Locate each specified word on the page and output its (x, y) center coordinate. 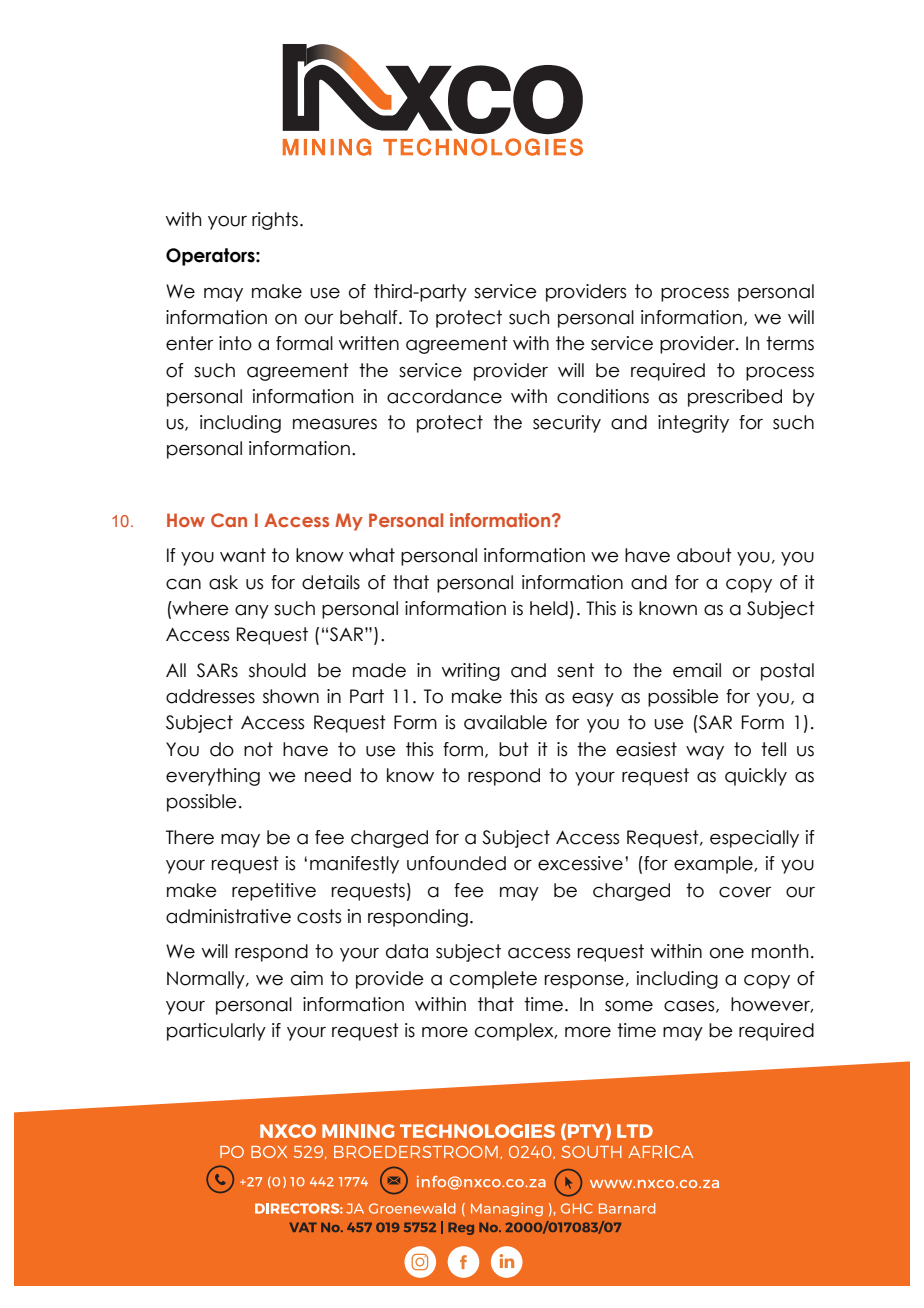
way (705, 753)
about (704, 555)
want (243, 555)
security (567, 424)
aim (307, 978)
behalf (370, 317)
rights (275, 221)
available (505, 722)
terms (790, 343)
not (258, 749)
